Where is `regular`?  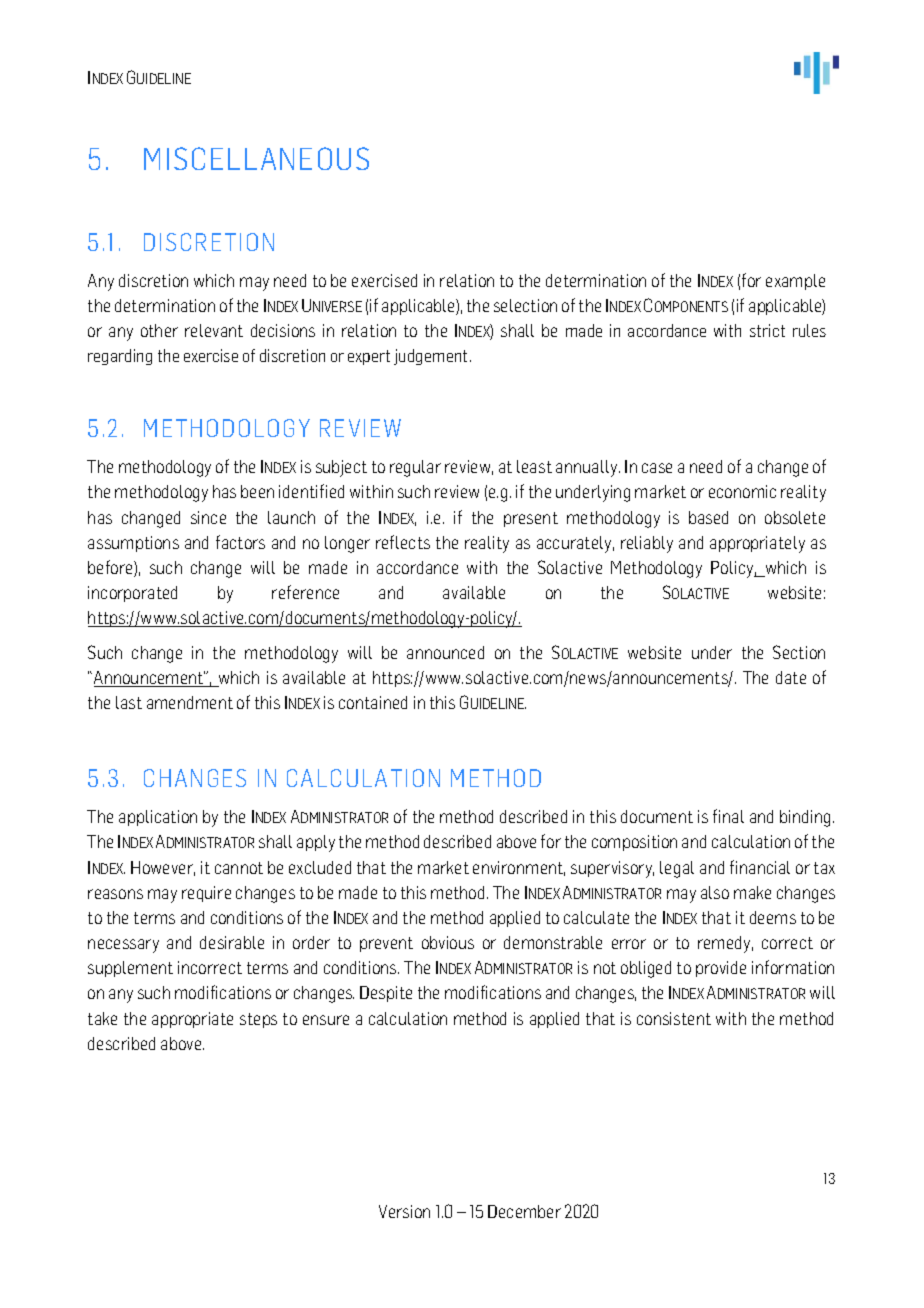 regular is located at coordinates (415, 468).
